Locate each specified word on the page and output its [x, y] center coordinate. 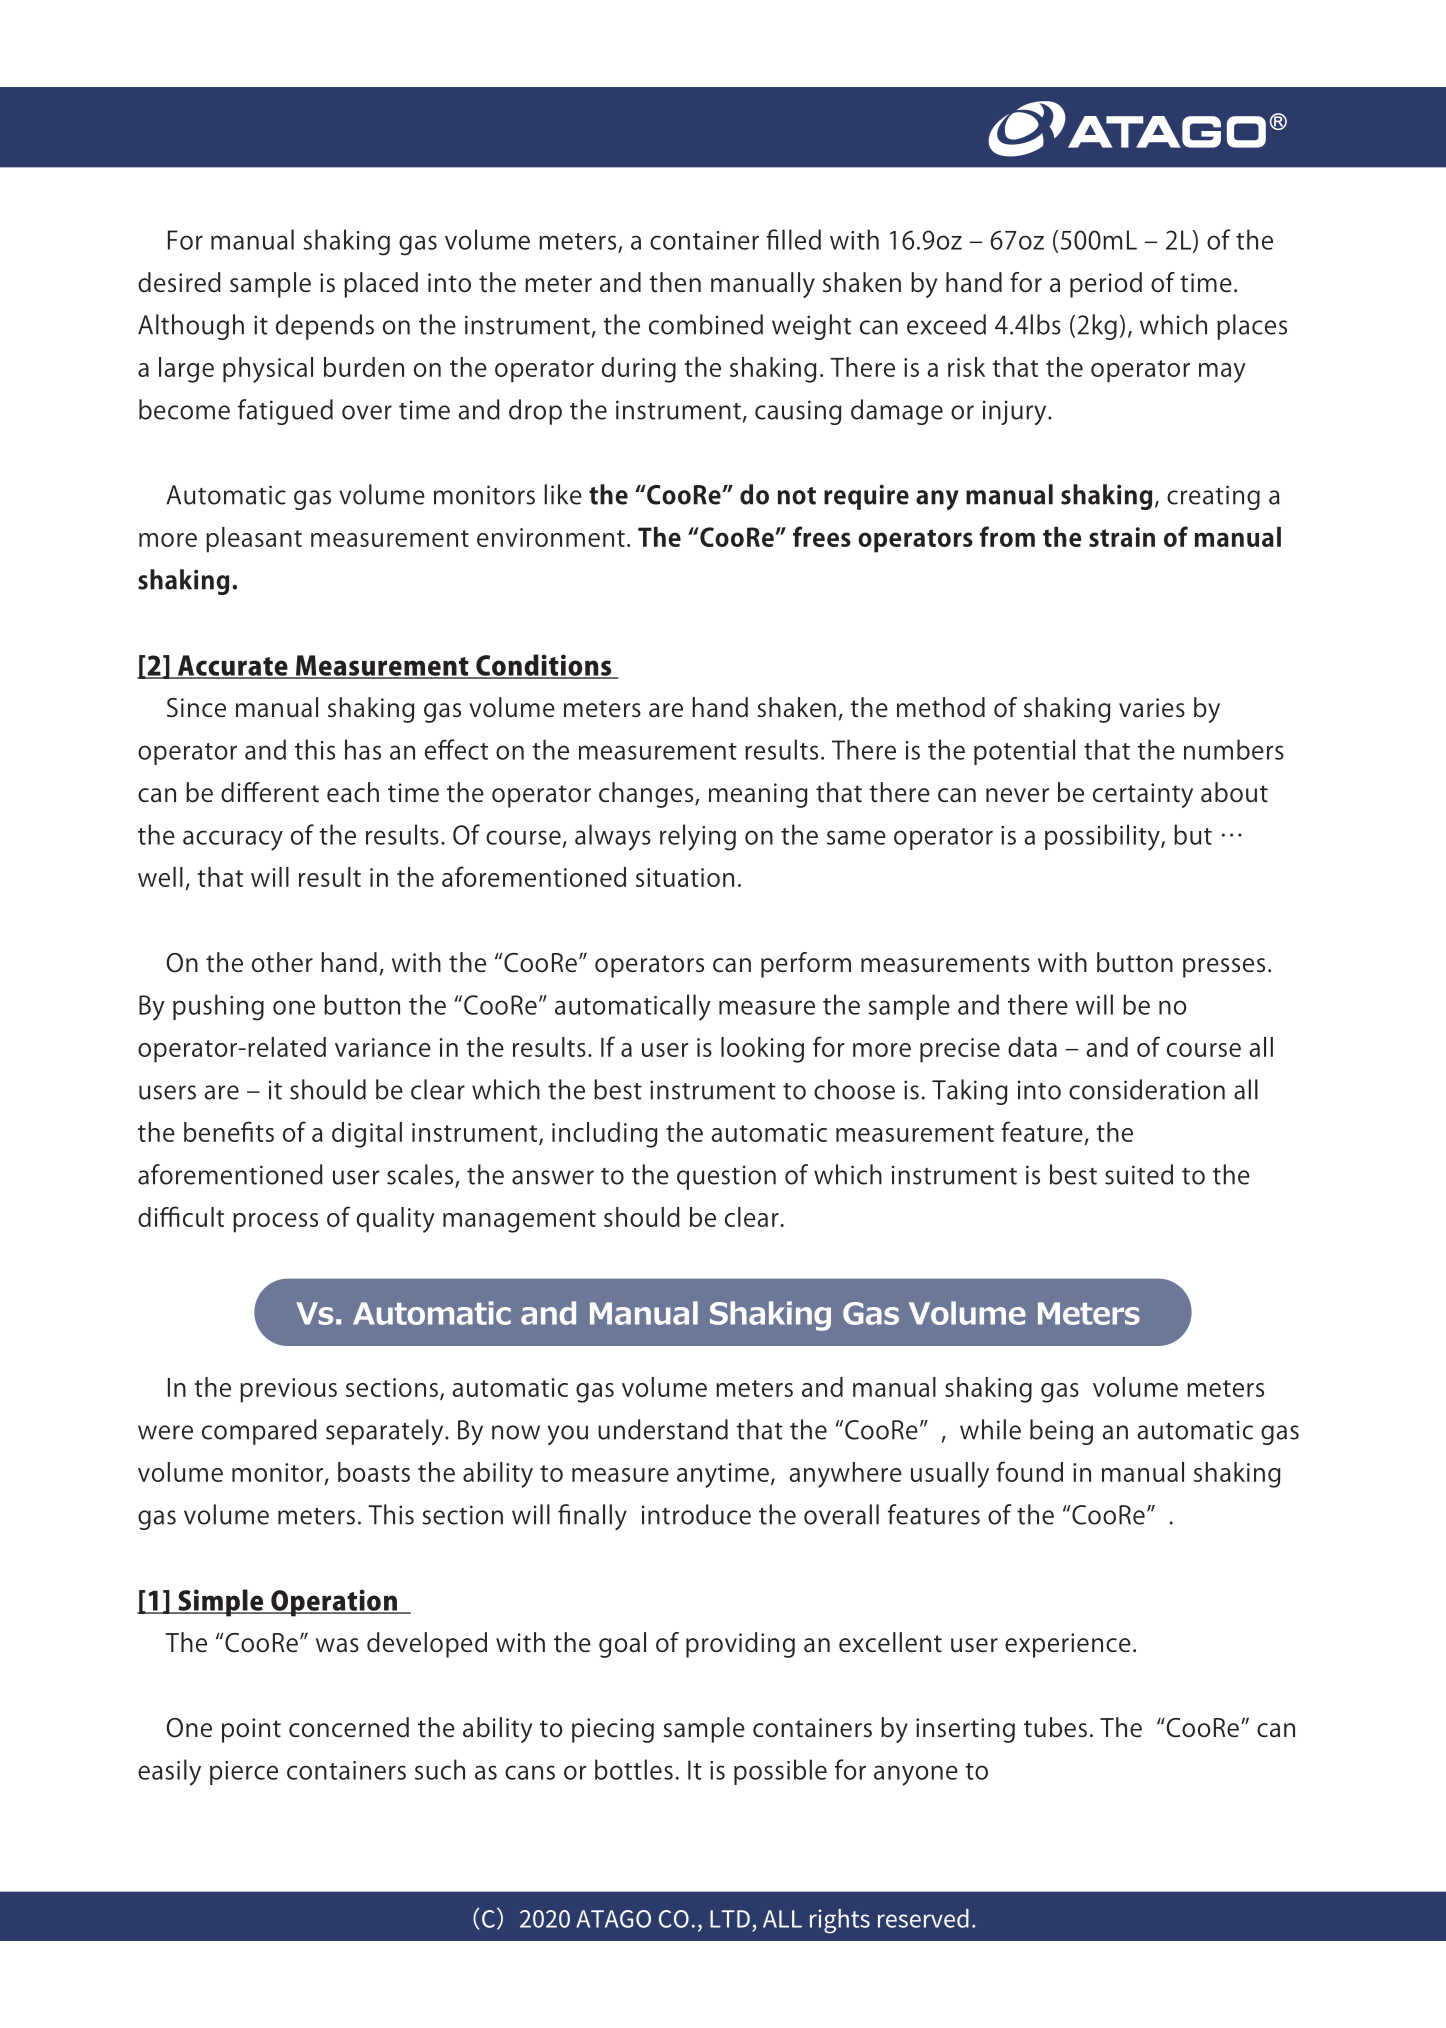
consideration [1147, 1089]
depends [325, 327]
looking [762, 1050]
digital [367, 1135]
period [1106, 285]
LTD [730, 1919]
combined [706, 324]
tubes [1055, 1727]
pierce [244, 1773]
